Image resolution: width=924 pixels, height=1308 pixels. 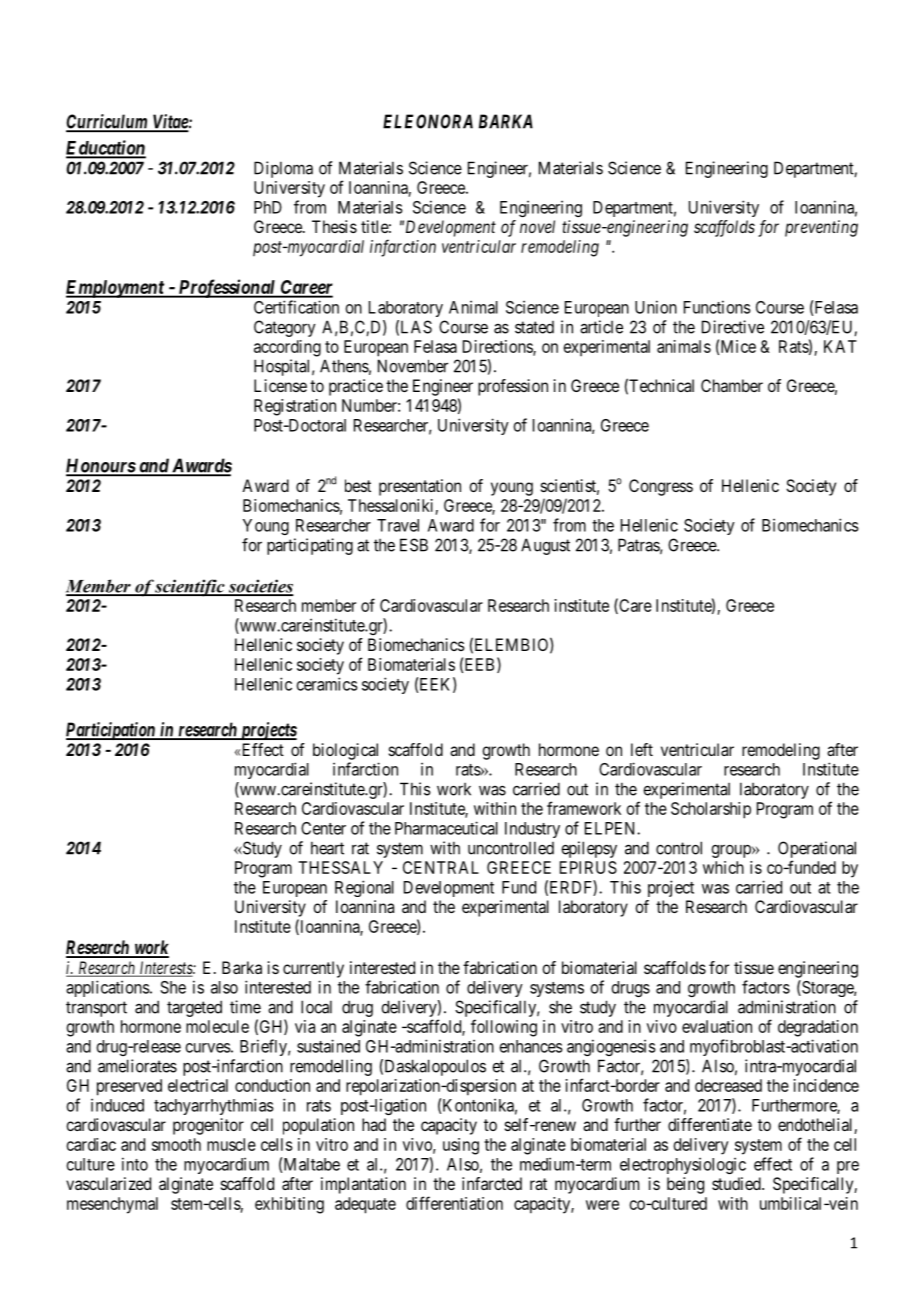 What do you see at coordinates (176, 1144) in the page?
I see `smooth` at bounding box center [176, 1144].
